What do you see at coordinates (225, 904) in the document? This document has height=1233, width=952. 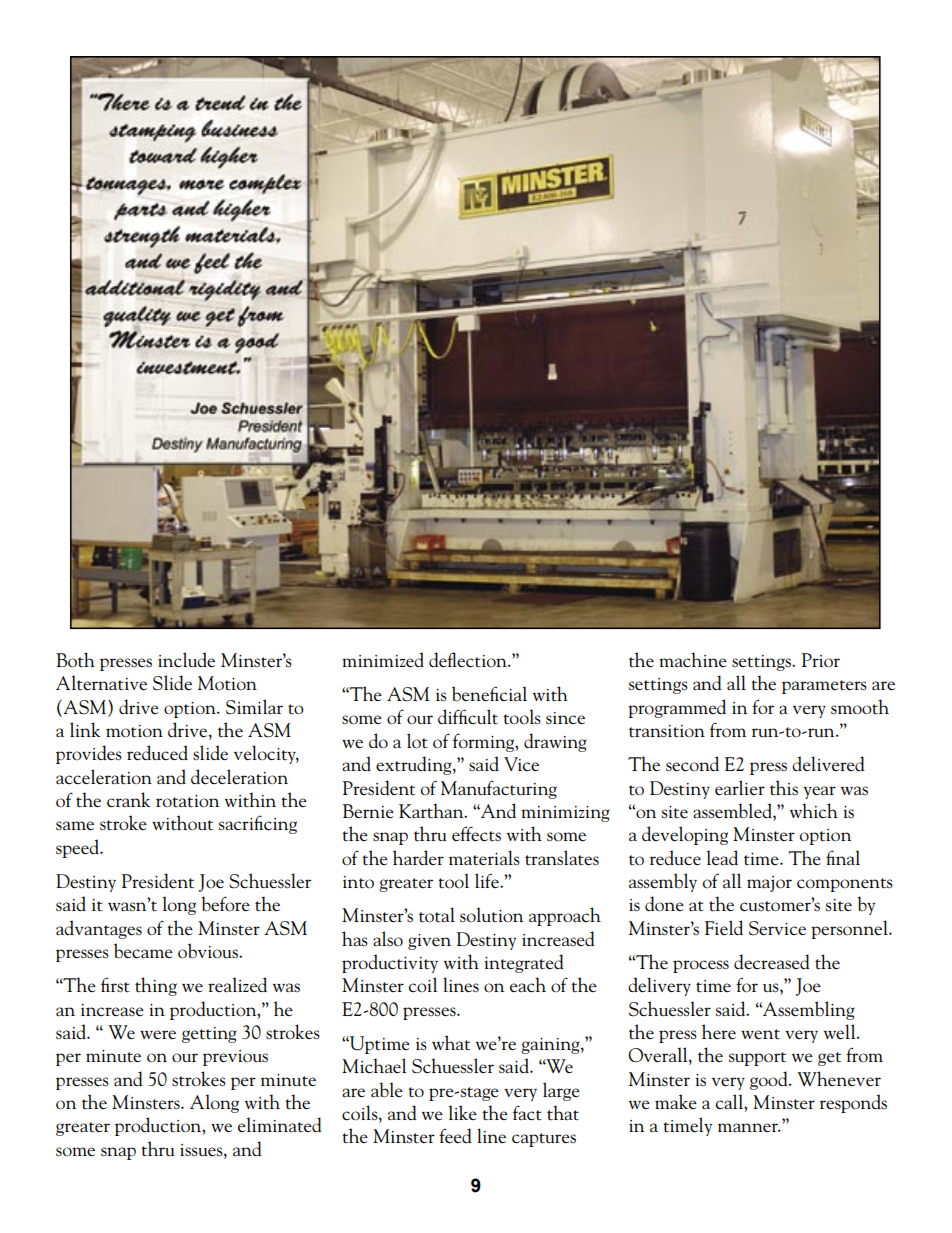 I see `before` at bounding box center [225, 904].
